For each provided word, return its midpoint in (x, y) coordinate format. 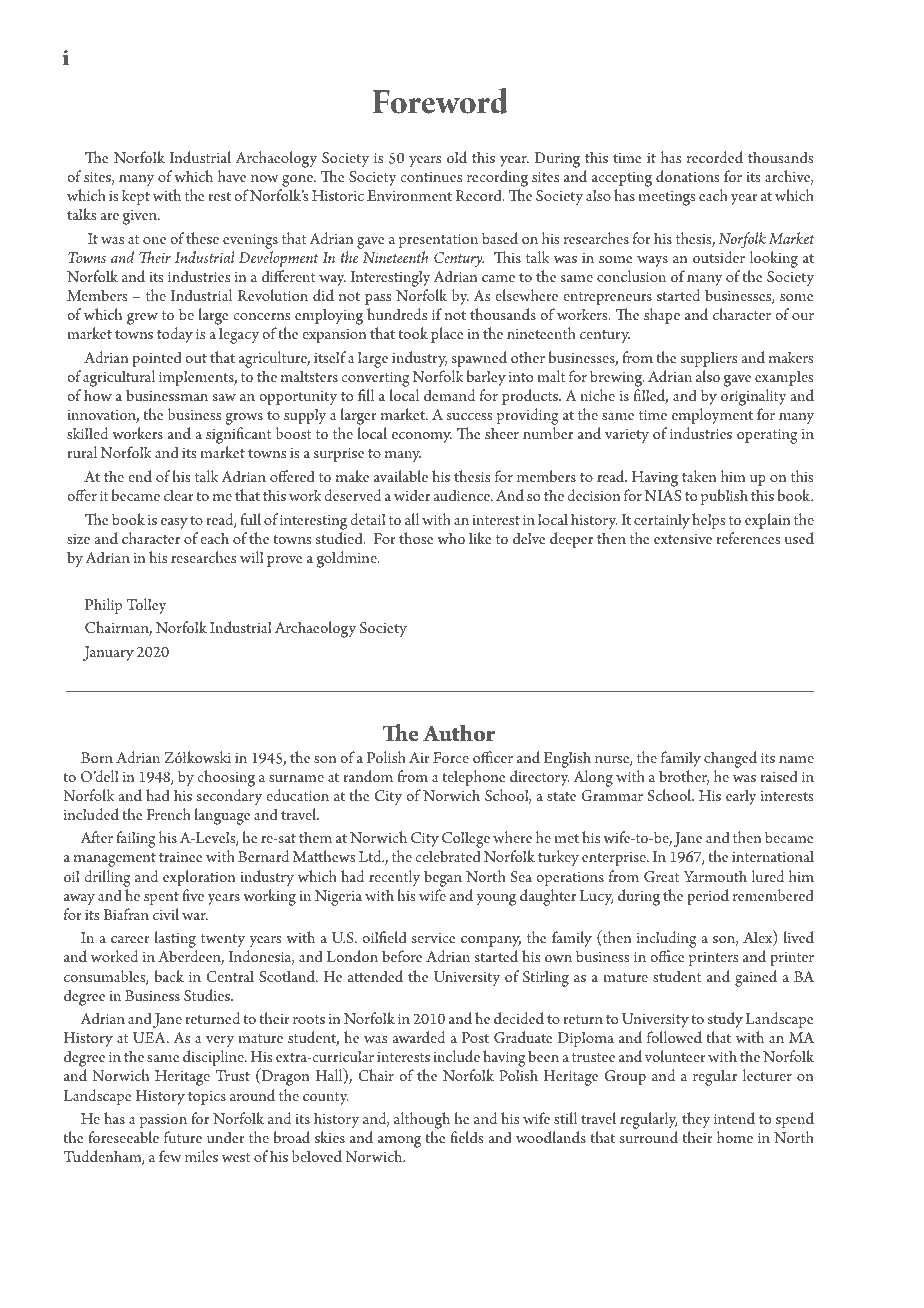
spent (161, 898)
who (451, 538)
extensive (683, 539)
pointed (157, 359)
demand (449, 395)
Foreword (440, 101)
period (708, 897)
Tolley (146, 606)
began (443, 878)
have (232, 176)
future (183, 1137)
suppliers (709, 359)
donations (687, 176)
